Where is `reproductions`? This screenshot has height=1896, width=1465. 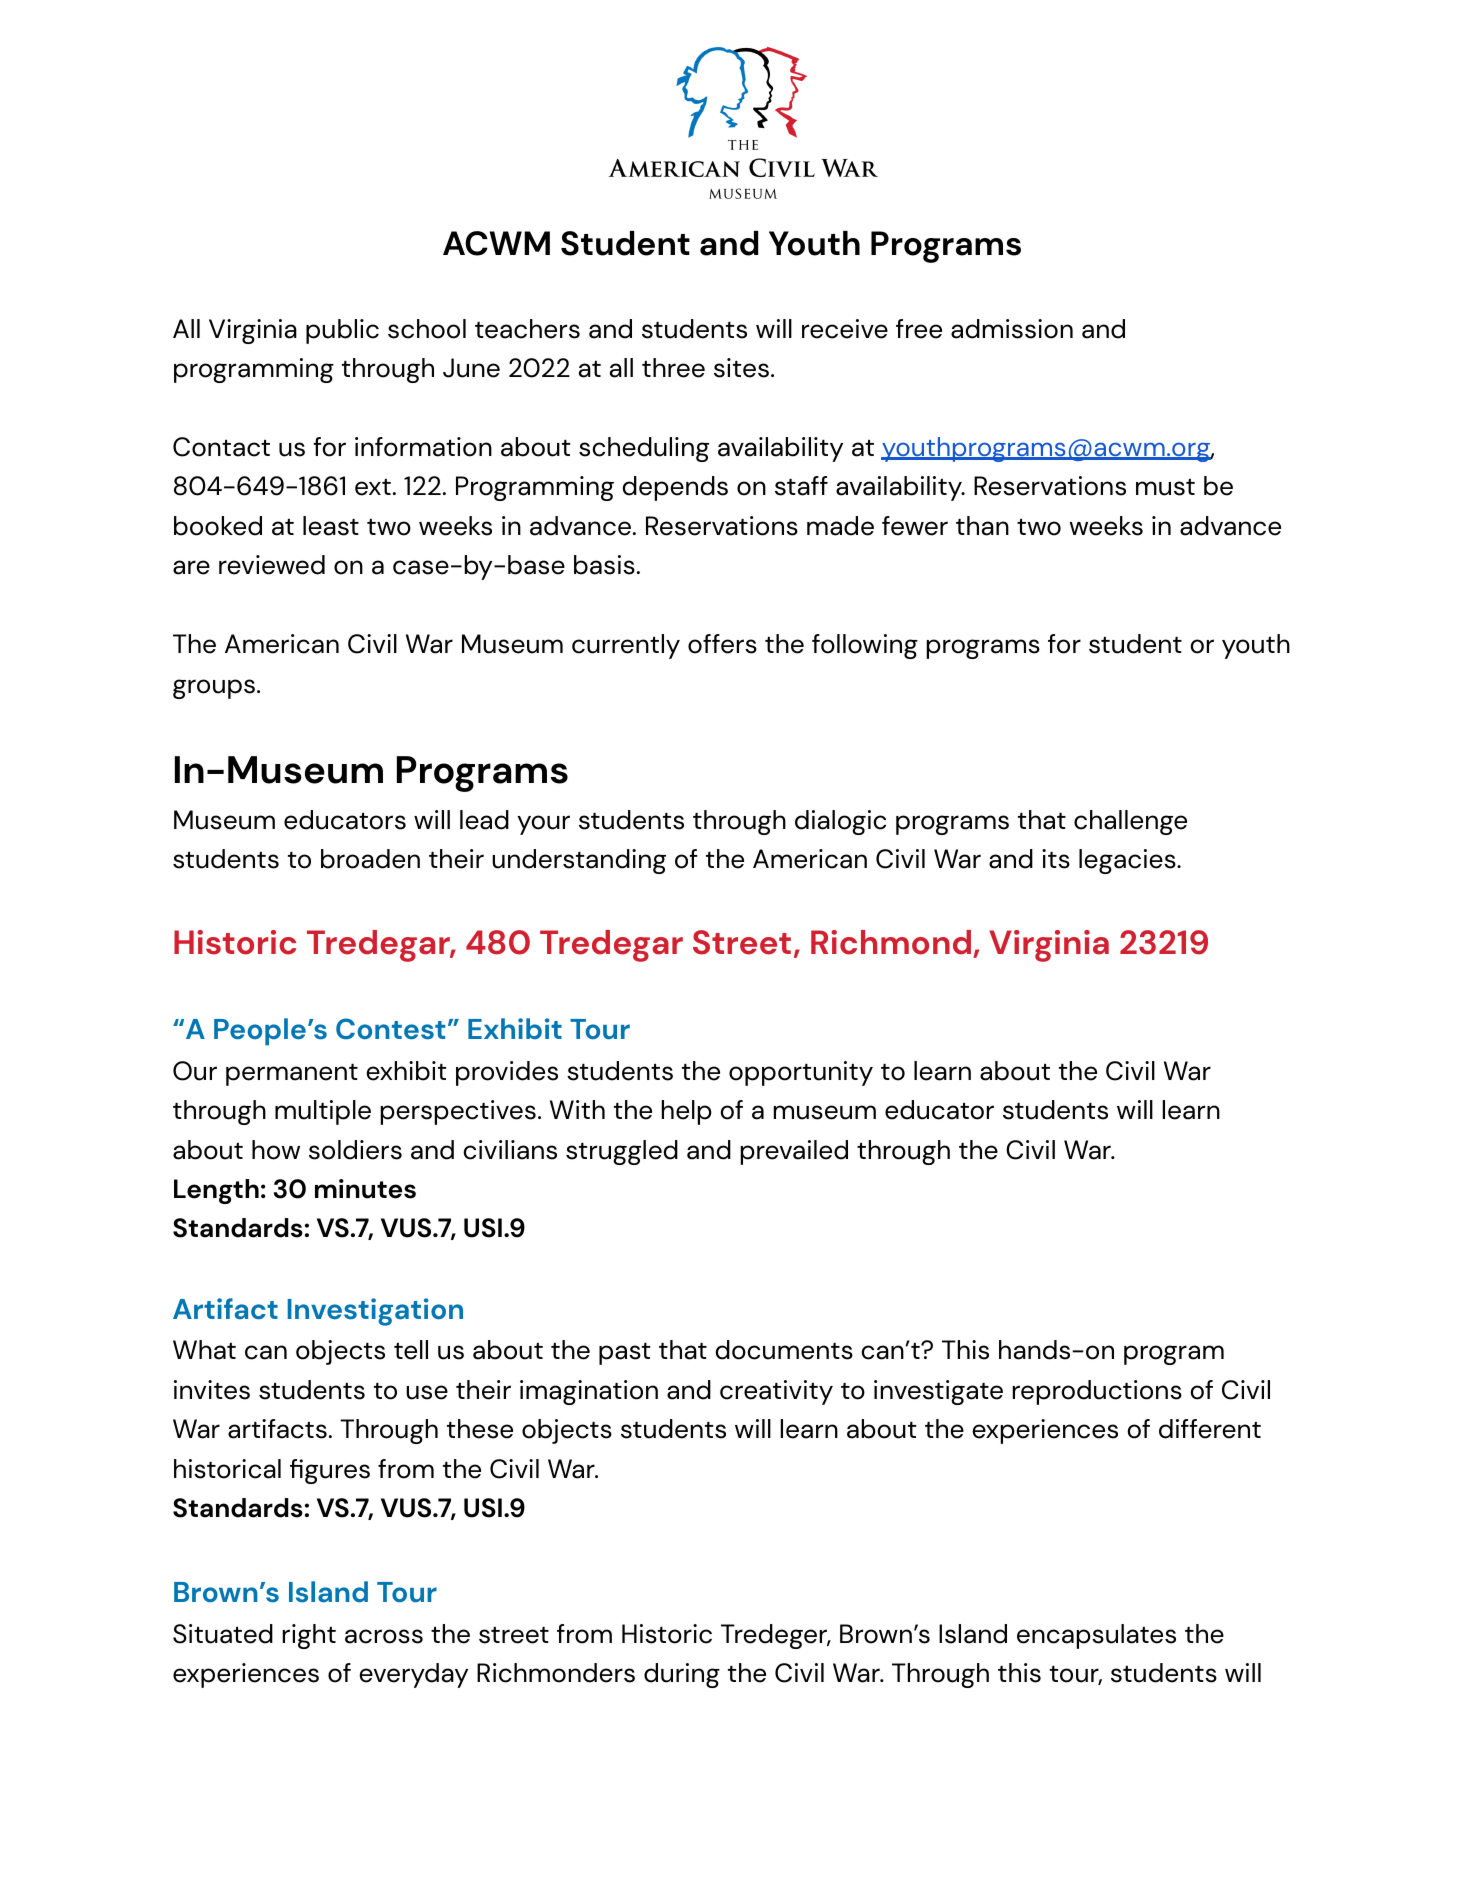 reproductions is located at coordinates (1097, 1392).
